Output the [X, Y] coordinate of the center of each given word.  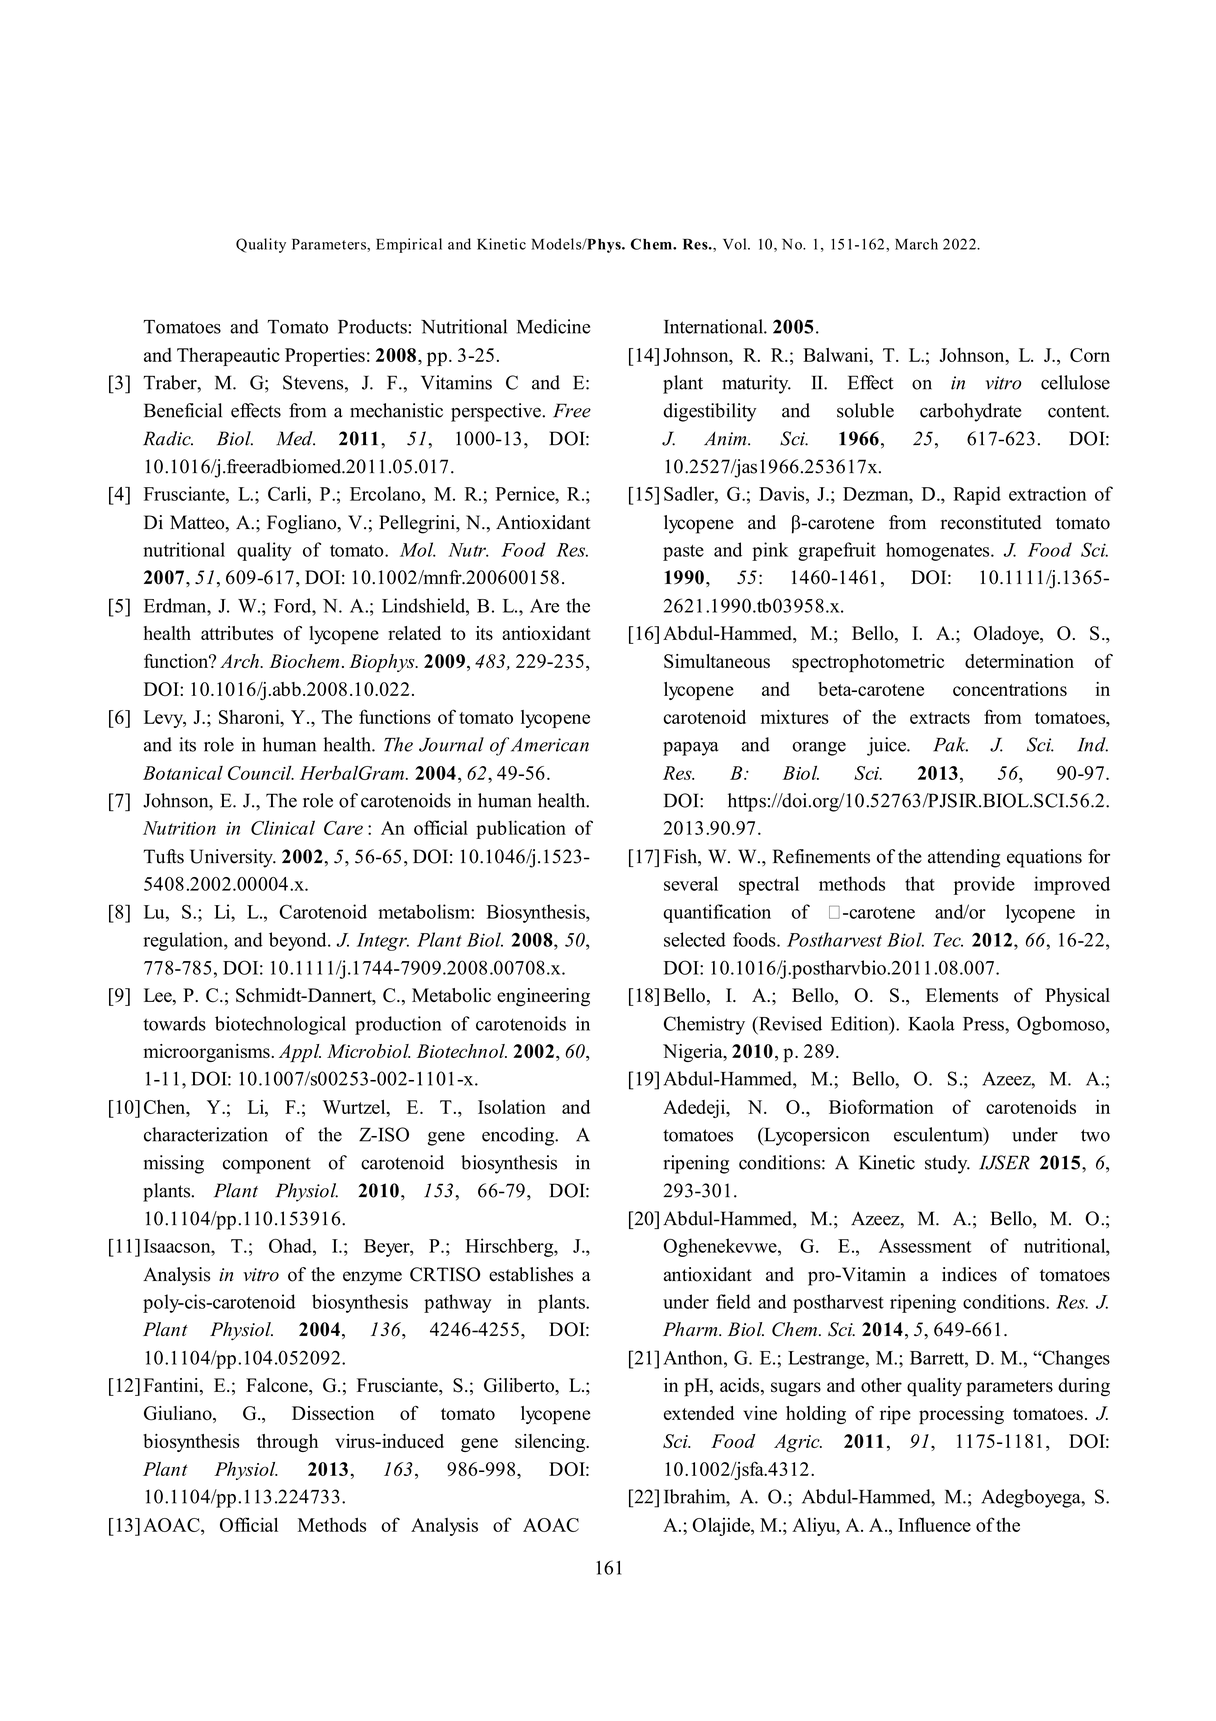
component [267, 1165]
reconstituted [991, 522]
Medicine [553, 326]
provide [984, 885]
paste [683, 553]
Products [372, 326]
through [287, 1443]
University [232, 858]
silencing [551, 1443]
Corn [1090, 355]
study [947, 1164]
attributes [237, 633]
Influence [934, 1524]
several [691, 883]
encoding [519, 1136]
